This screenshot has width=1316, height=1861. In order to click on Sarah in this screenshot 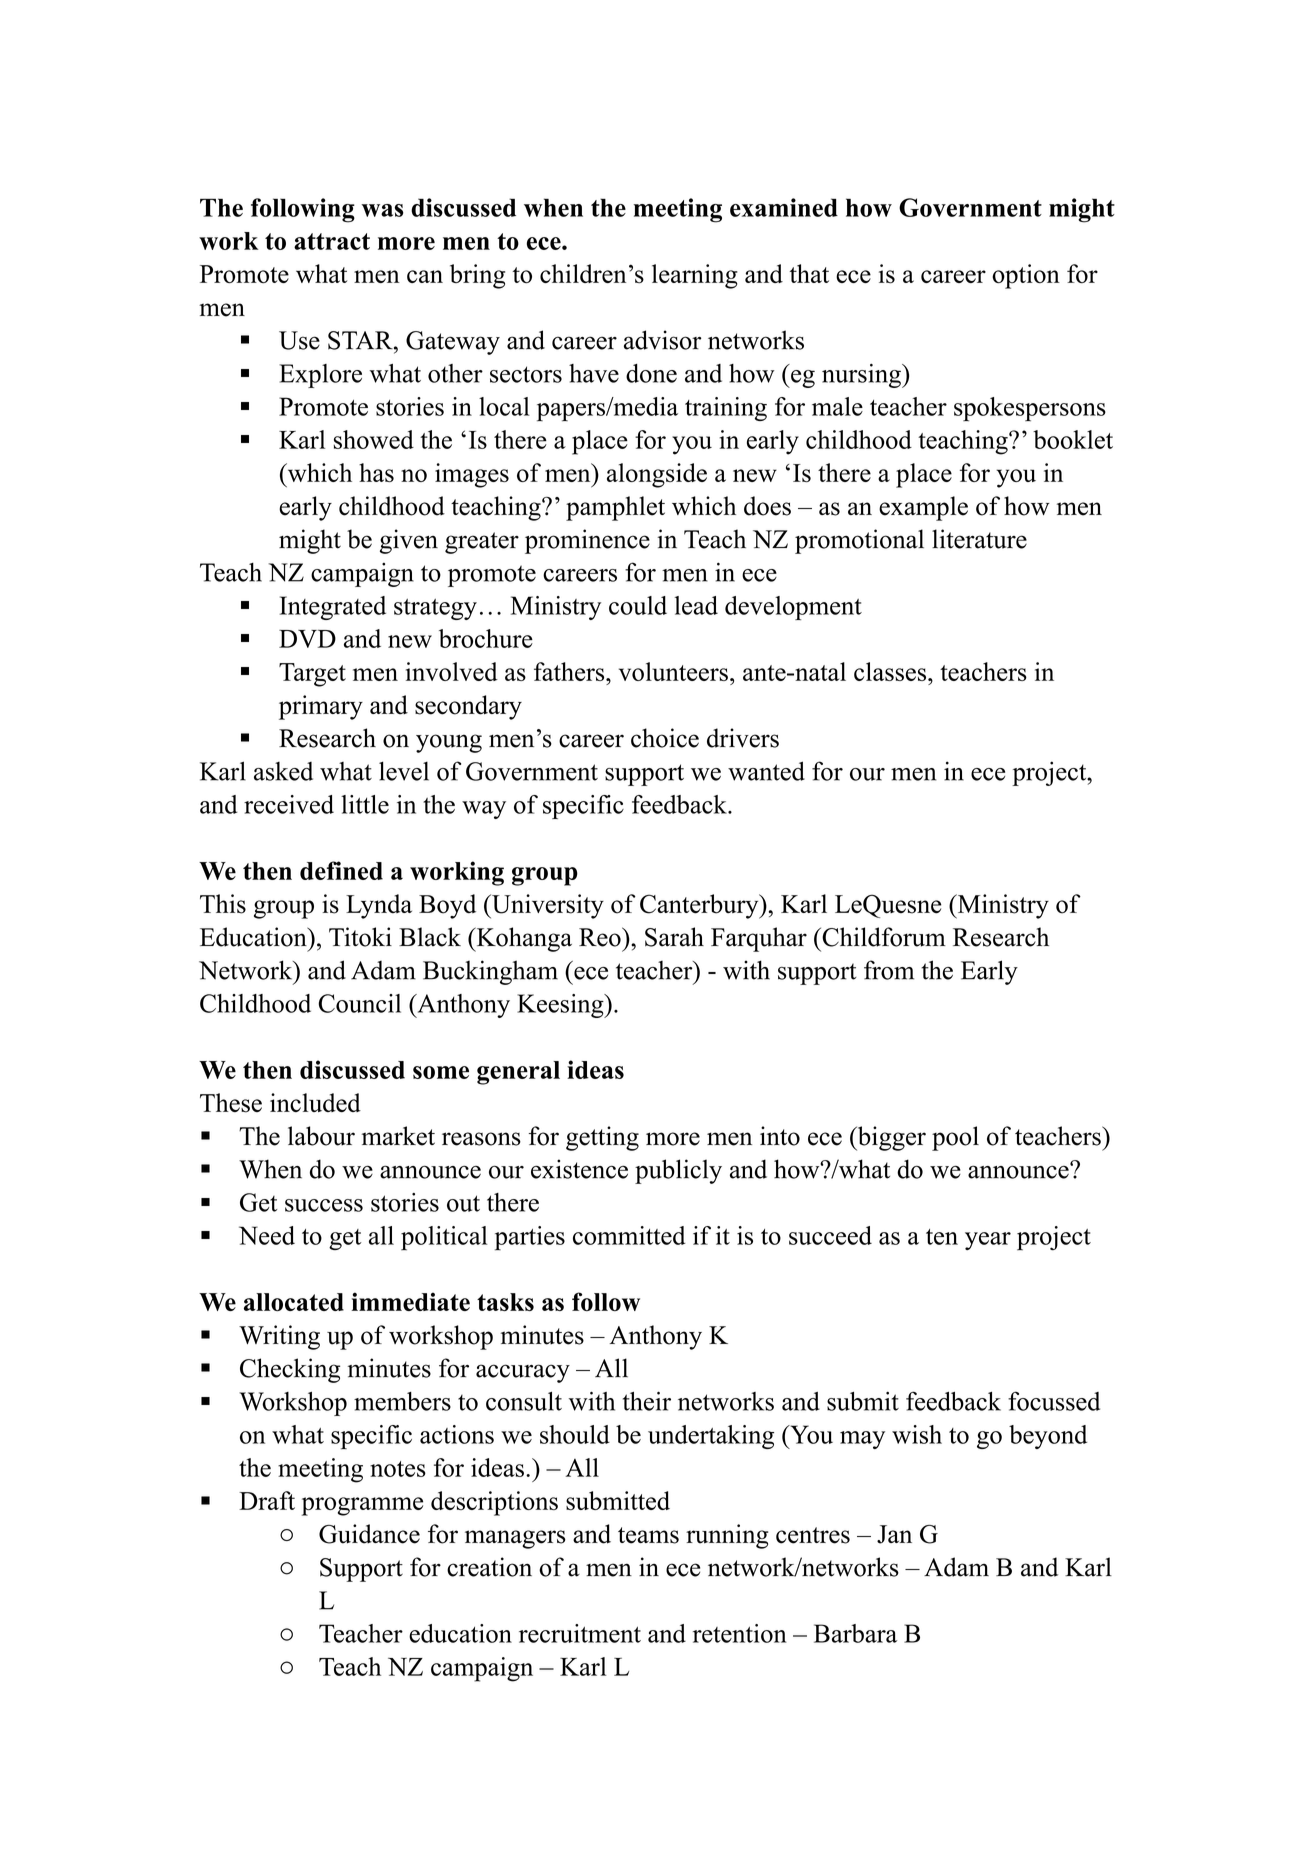, I will do `click(674, 937)`.
